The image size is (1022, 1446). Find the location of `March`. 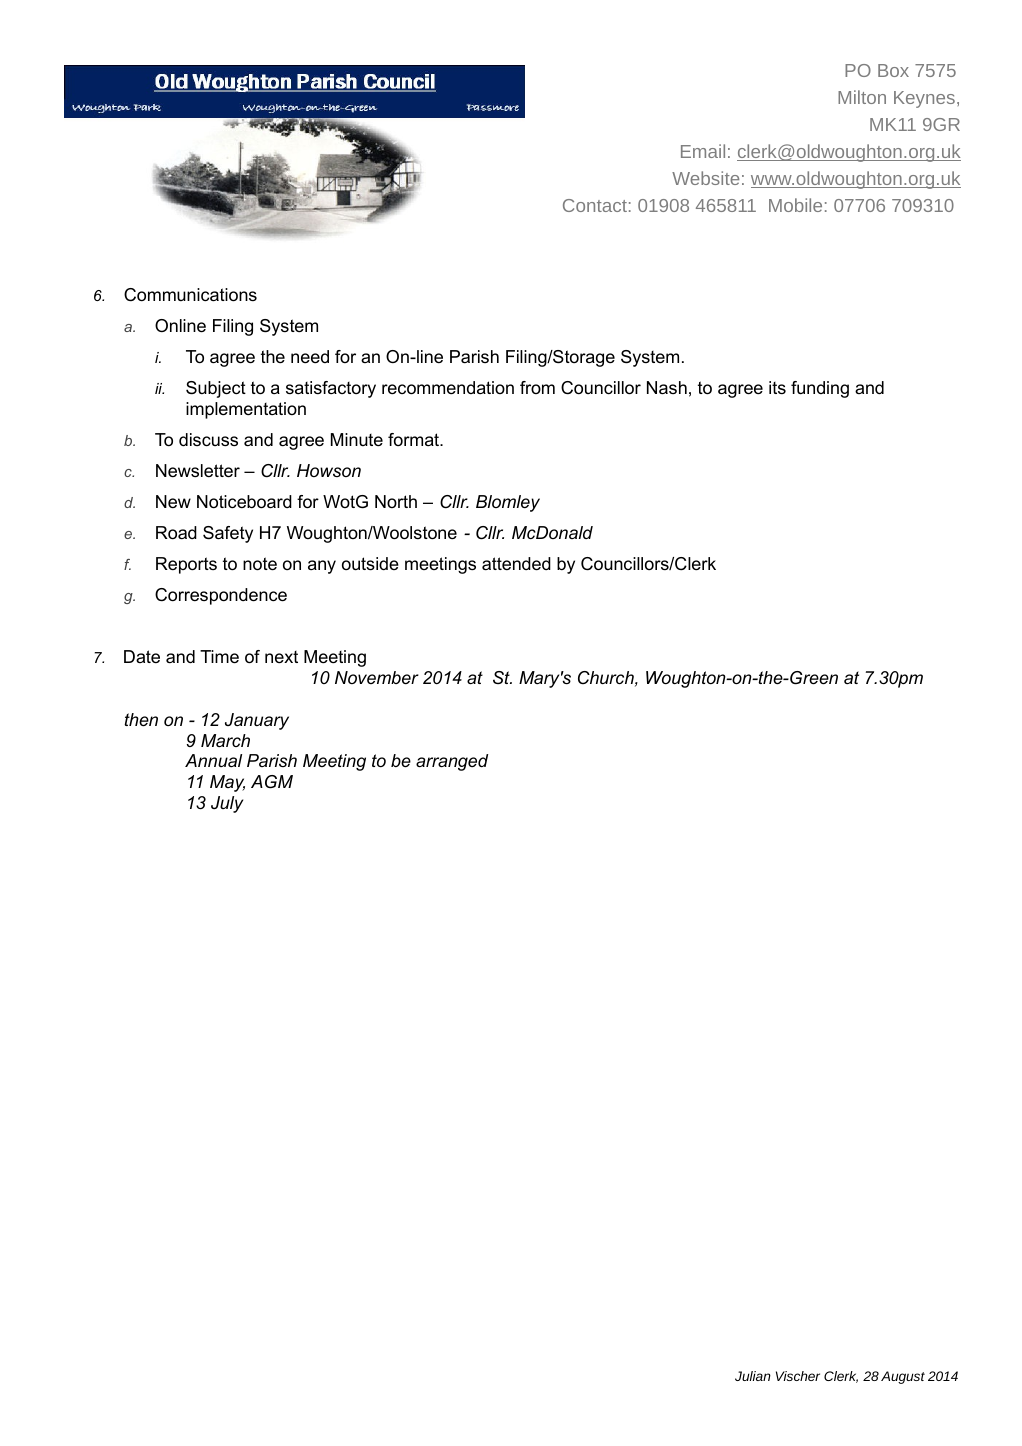

March is located at coordinates (225, 740).
